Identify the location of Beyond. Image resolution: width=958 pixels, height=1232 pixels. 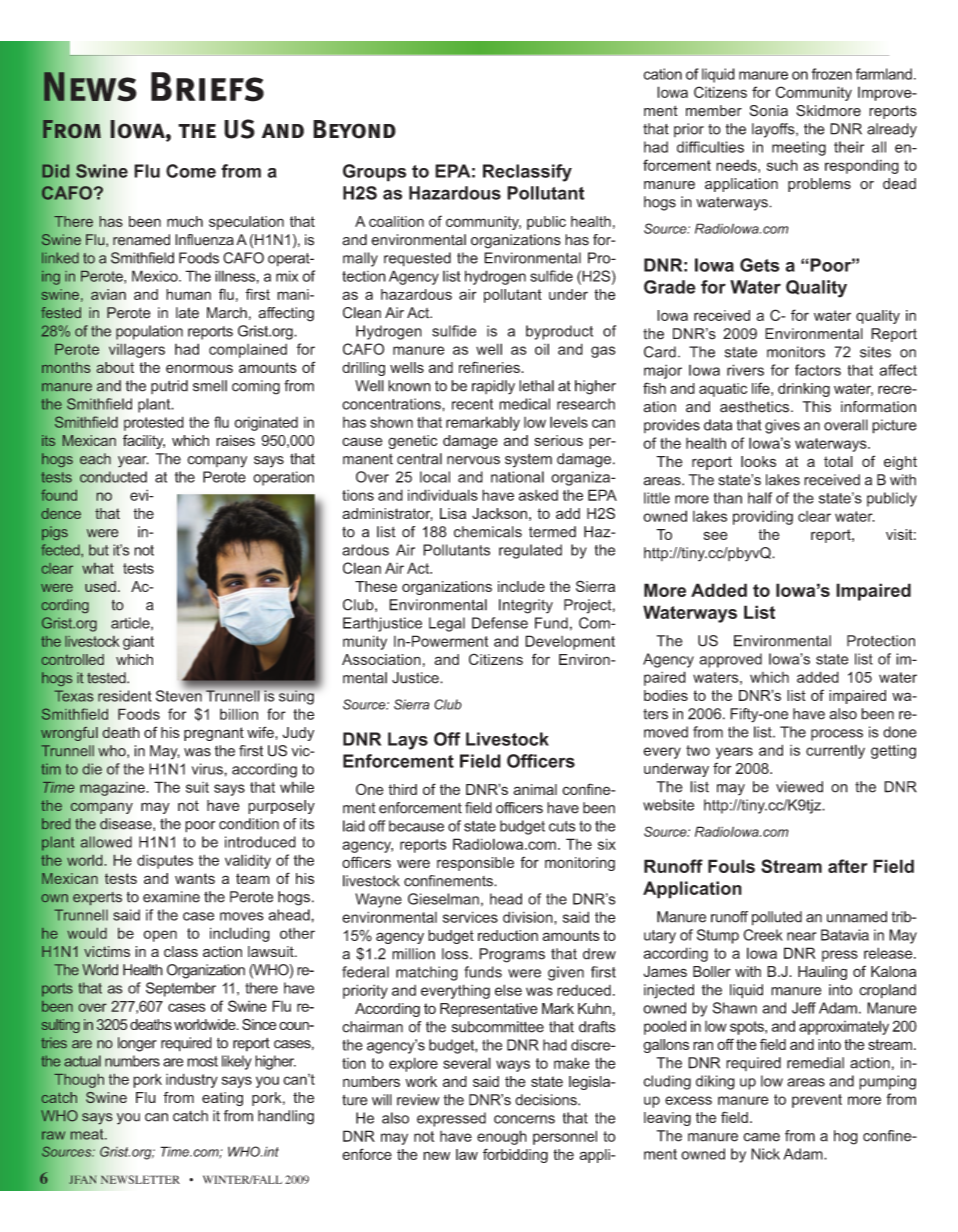
(354, 129).
